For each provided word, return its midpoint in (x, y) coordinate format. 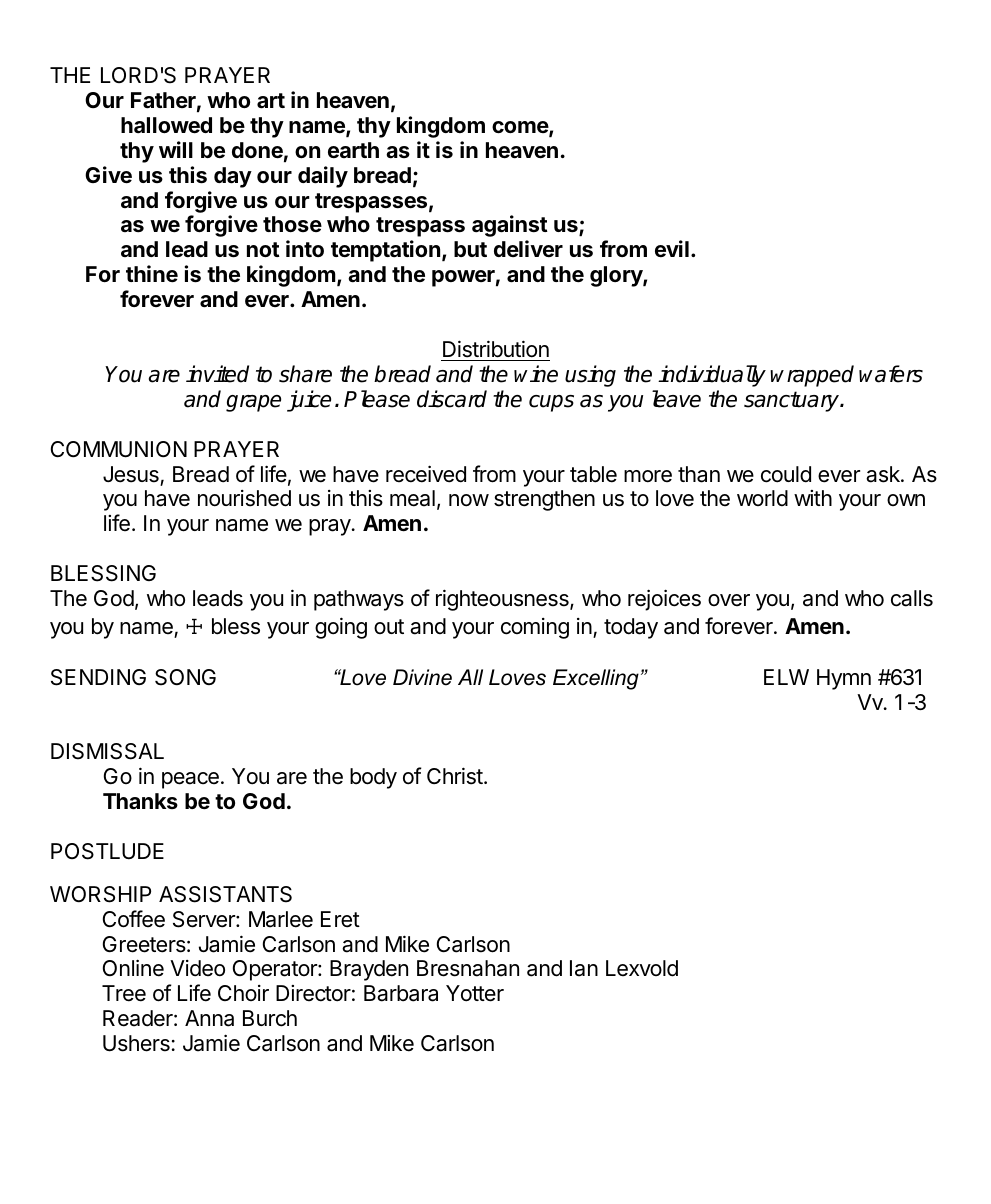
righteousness (503, 600)
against (510, 226)
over (729, 600)
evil (672, 248)
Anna (209, 1018)
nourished (244, 498)
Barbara (401, 993)
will (176, 149)
